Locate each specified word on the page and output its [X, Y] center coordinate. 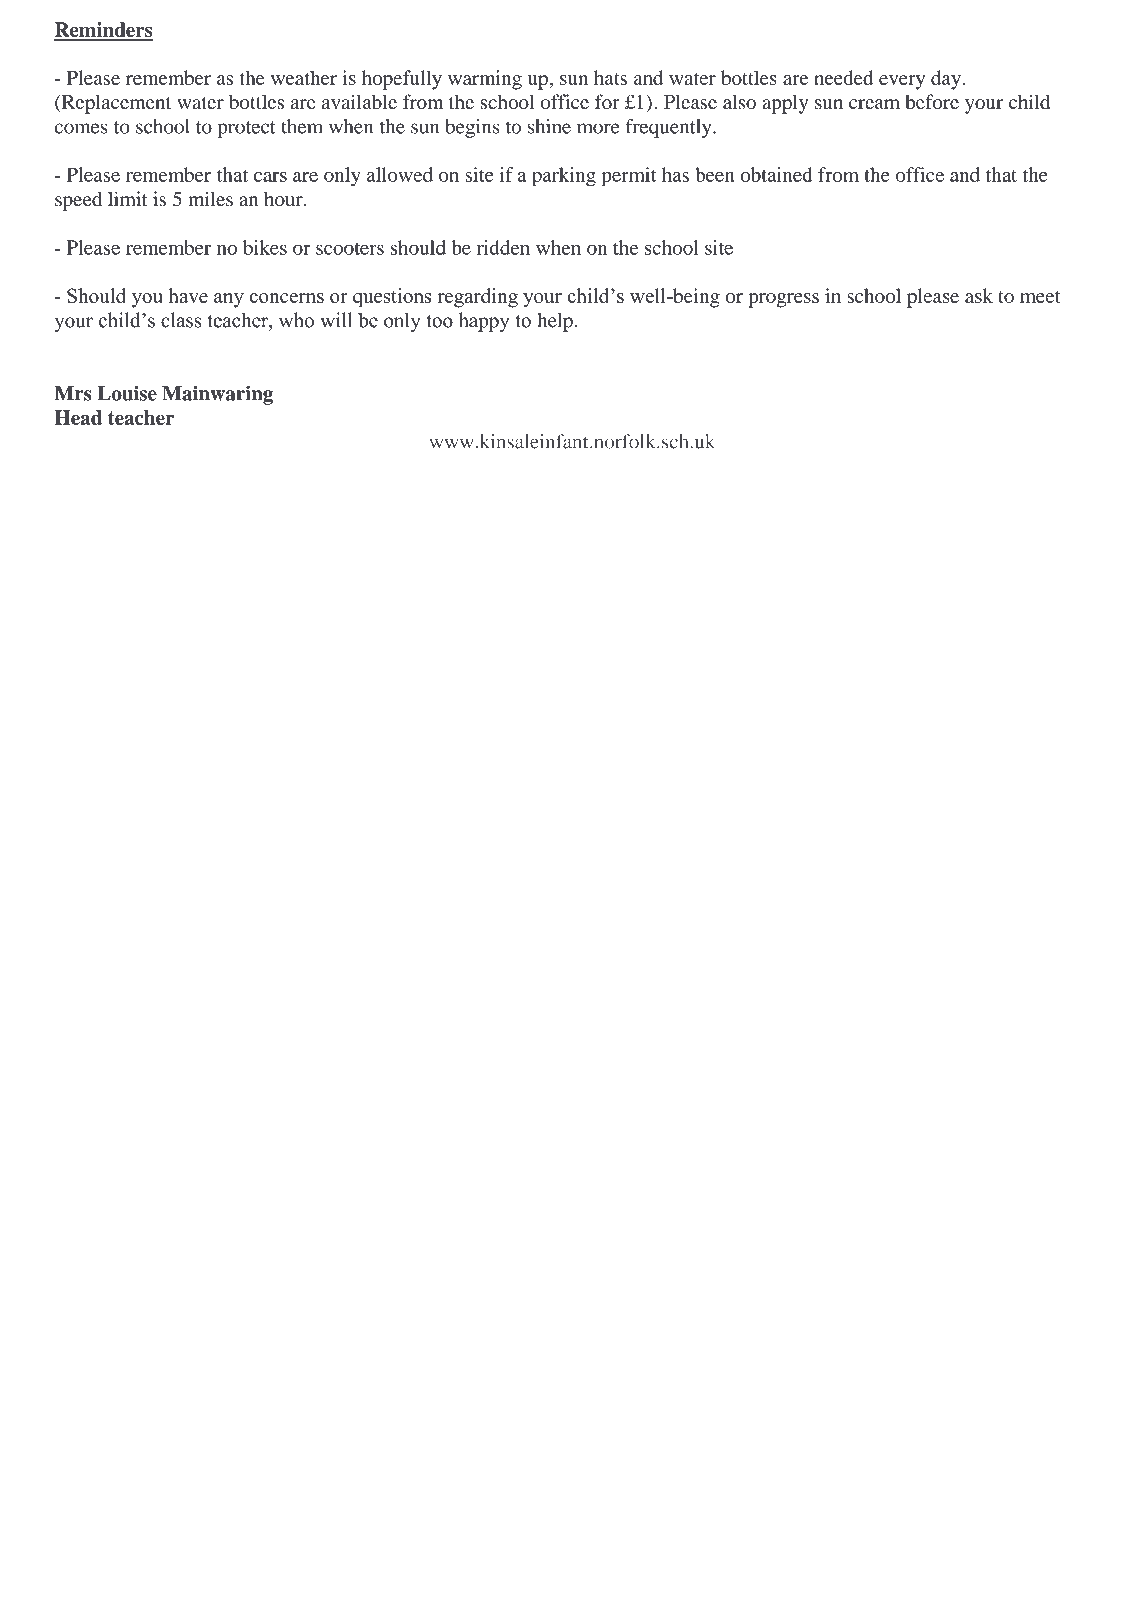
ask [979, 295]
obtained [777, 174]
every [902, 82]
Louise [127, 393]
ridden [503, 247]
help [555, 322]
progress [783, 300]
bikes [265, 247]
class [181, 320]
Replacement [115, 104]
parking [564, 177]
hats [610, 77]
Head [78, 417]
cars [270, 177]
